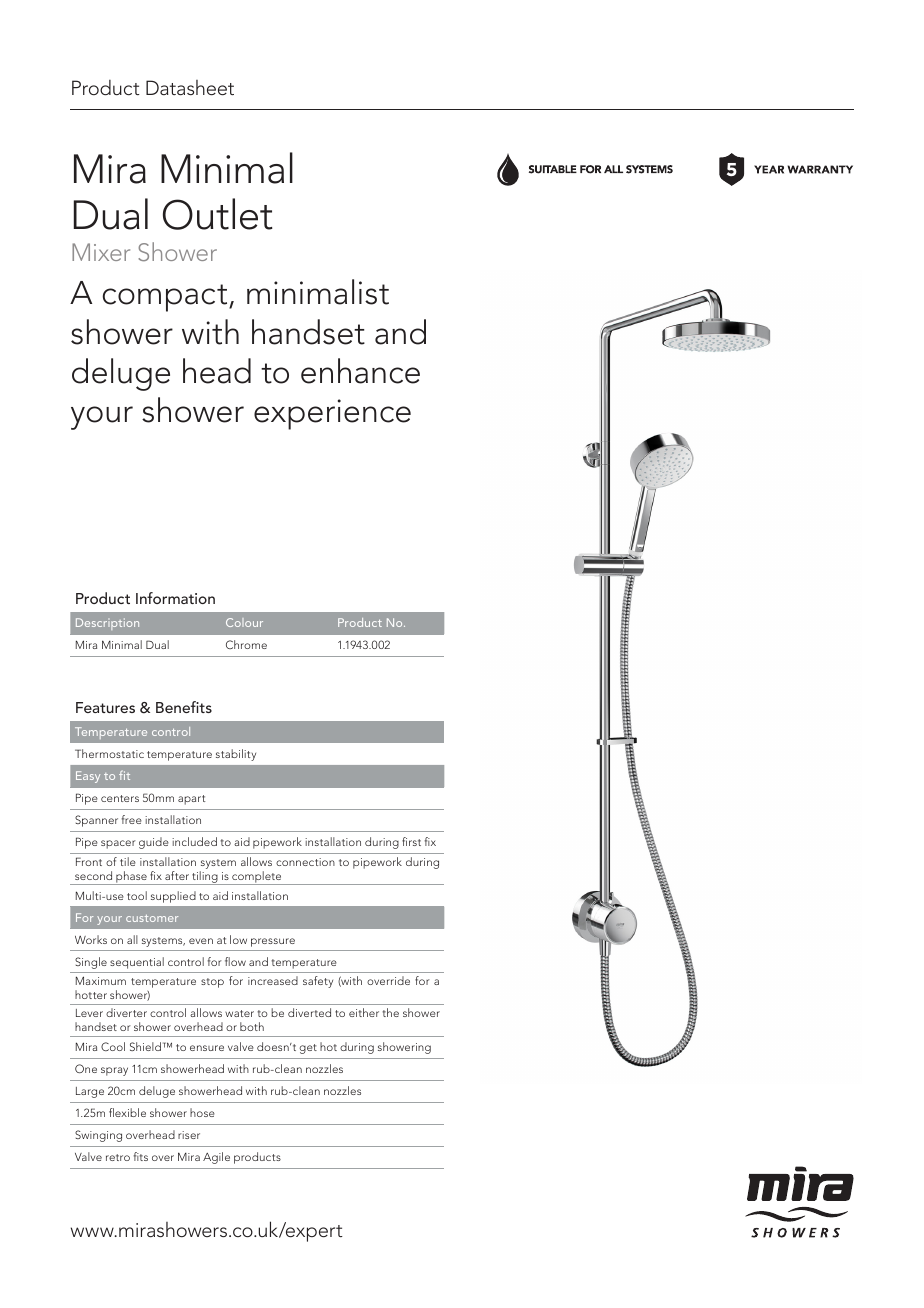 The height and width of the screenshot is (1308, 924). Describe the element at coordinates (360, 371) in the screenshot. I see `enhance` at that location.
